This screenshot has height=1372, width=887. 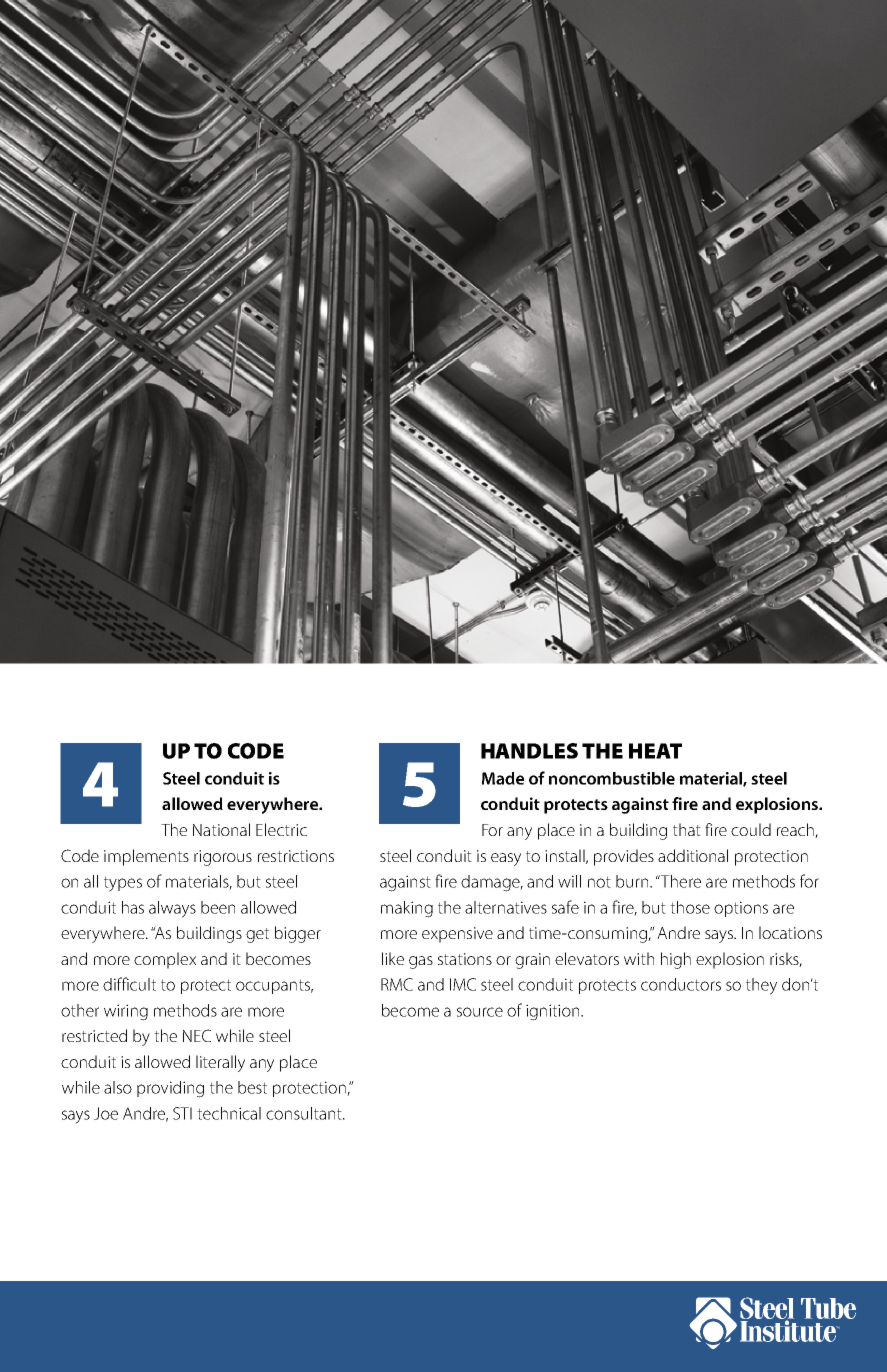 What do you see at coordinates (172, 909) in the screenshot?
I see `always` at bounding box center [172, 909].
